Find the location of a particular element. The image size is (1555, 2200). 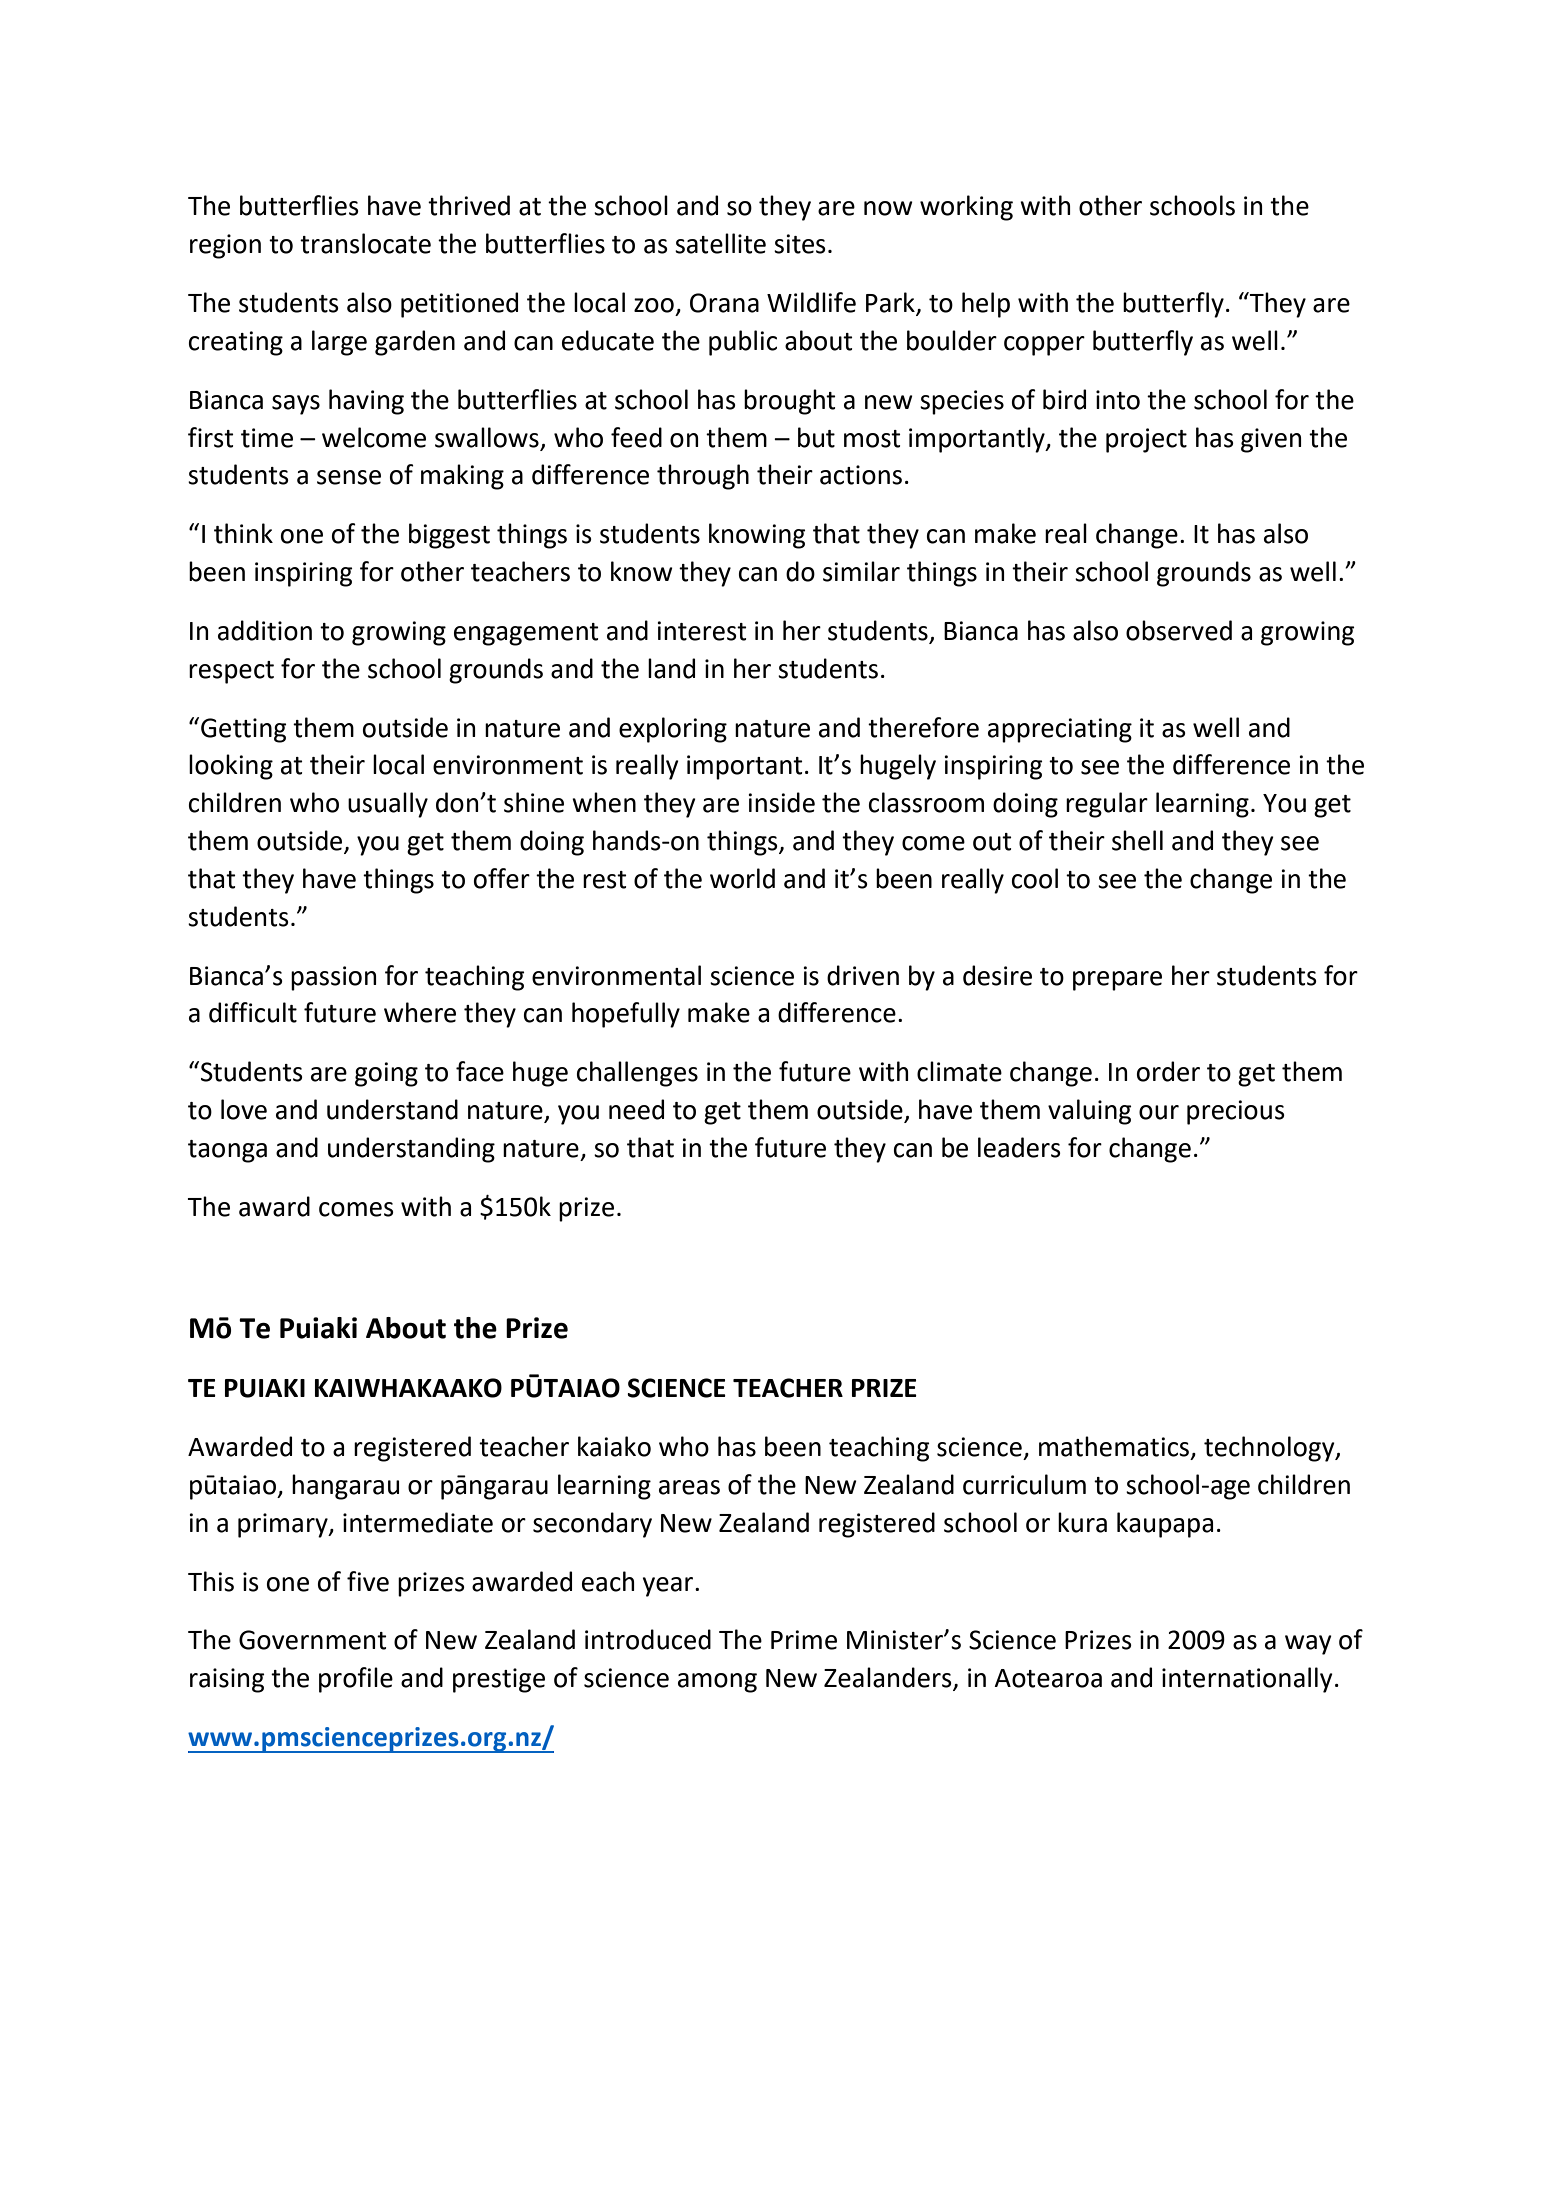

internationally is located at coordinates (1247, 1680).
